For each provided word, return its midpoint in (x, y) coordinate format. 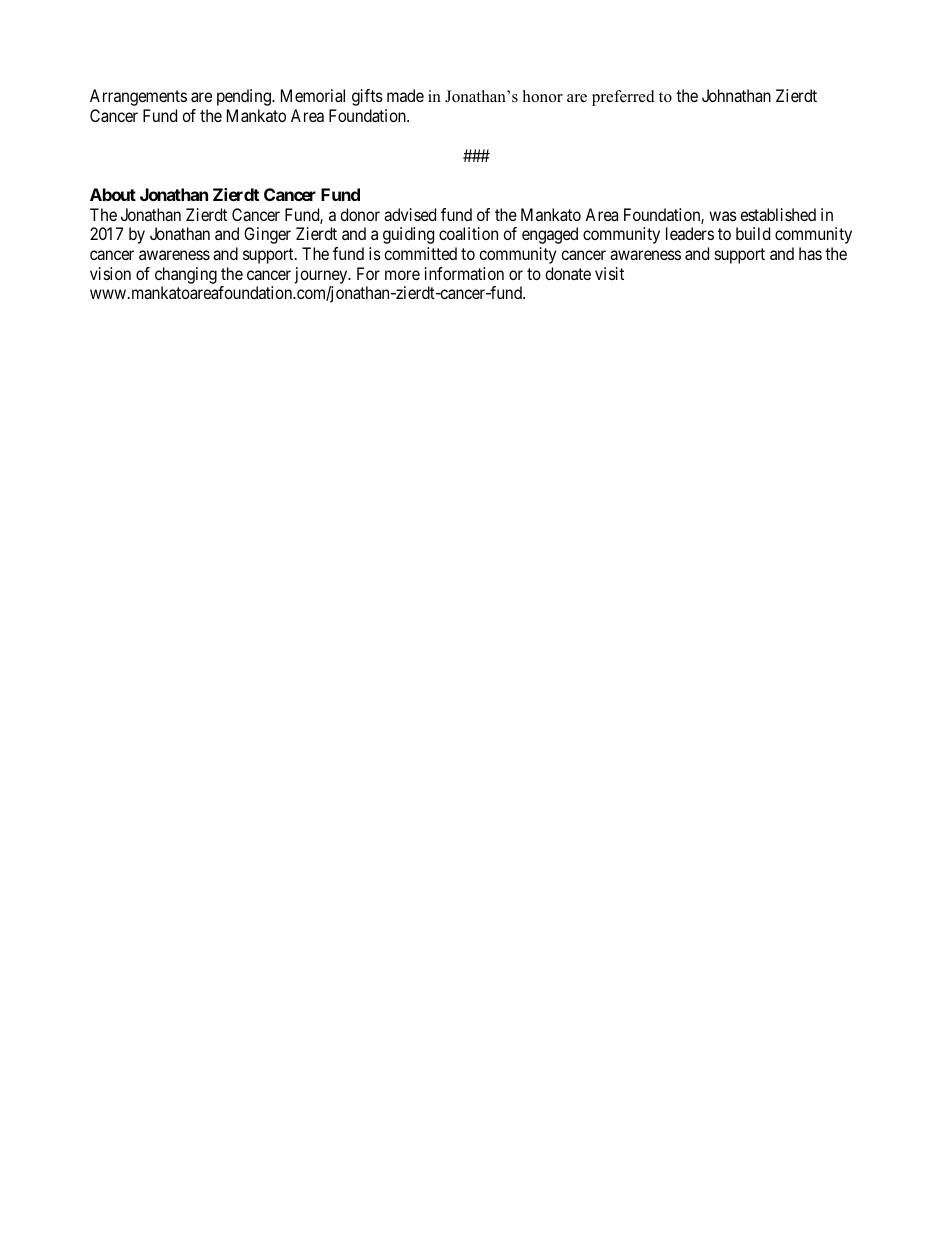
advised (410, 214)
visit (609, 273)
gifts (367, 97)
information (464, 273)
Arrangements (138, 97)
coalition (468, 233)
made (405, 95)
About (113, 194)
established (778, 214)
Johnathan (736, 95)
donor (360, 214)
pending (245, 97)
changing (186, 275)
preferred (623, 98)
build (753, 233)
